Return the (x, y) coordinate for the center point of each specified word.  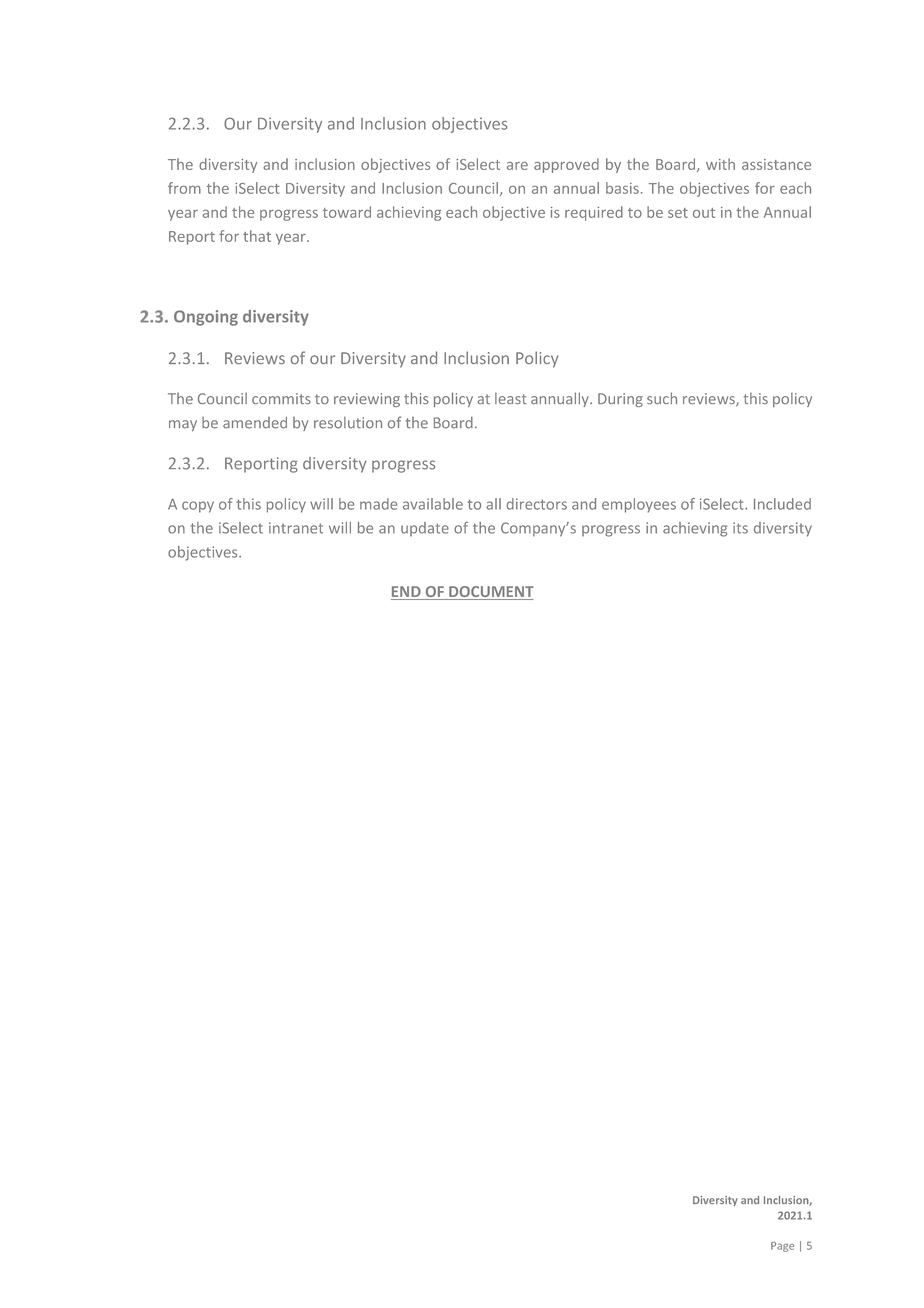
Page (782, 1247)
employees (639, 505)
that (257, 236)
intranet (296, 528)
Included (782, 504)
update (425, 529)
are (517, 166)
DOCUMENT (490, 593)
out (704, 213)
